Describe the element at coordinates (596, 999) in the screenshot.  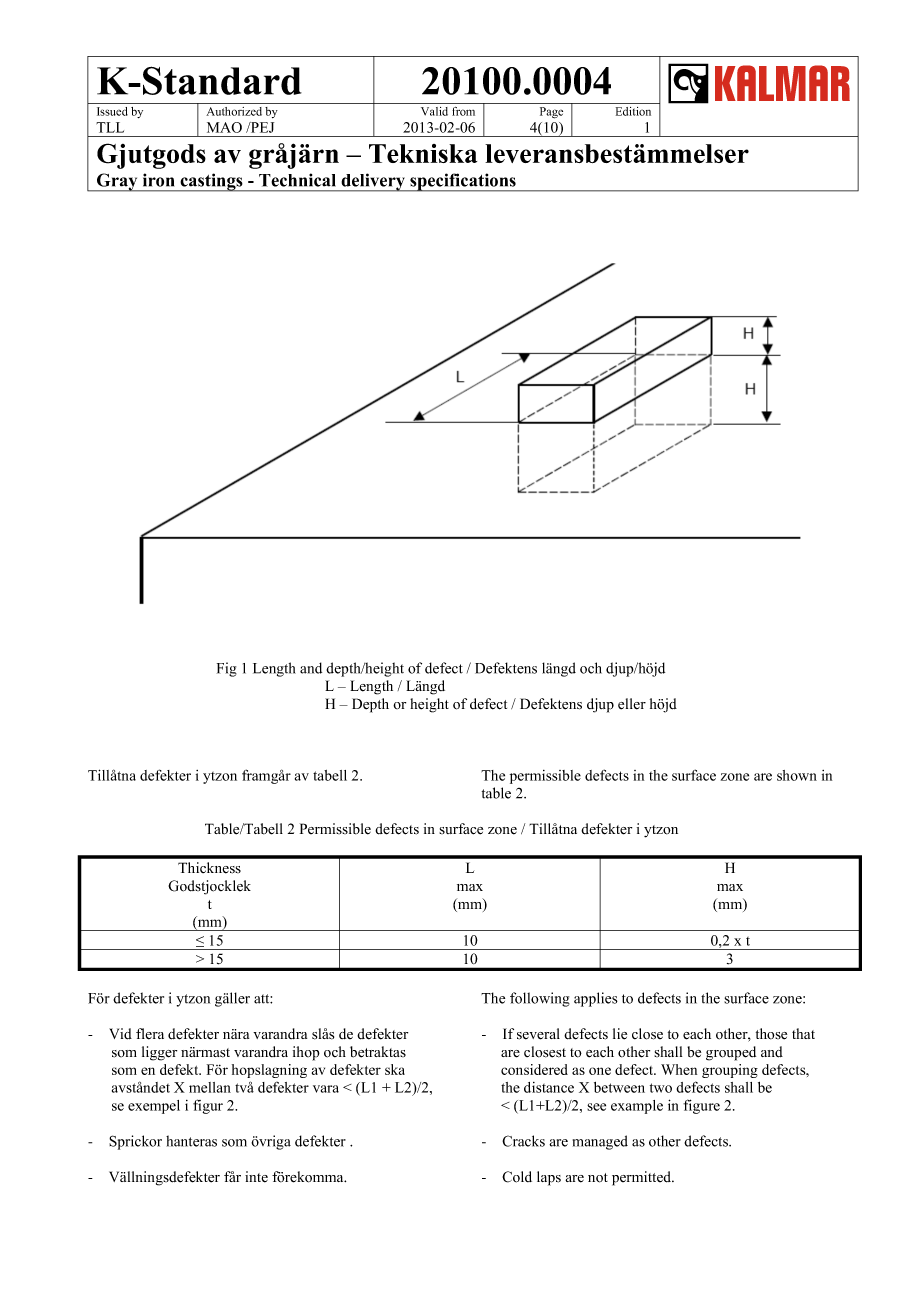
I see `applies` at that location.
